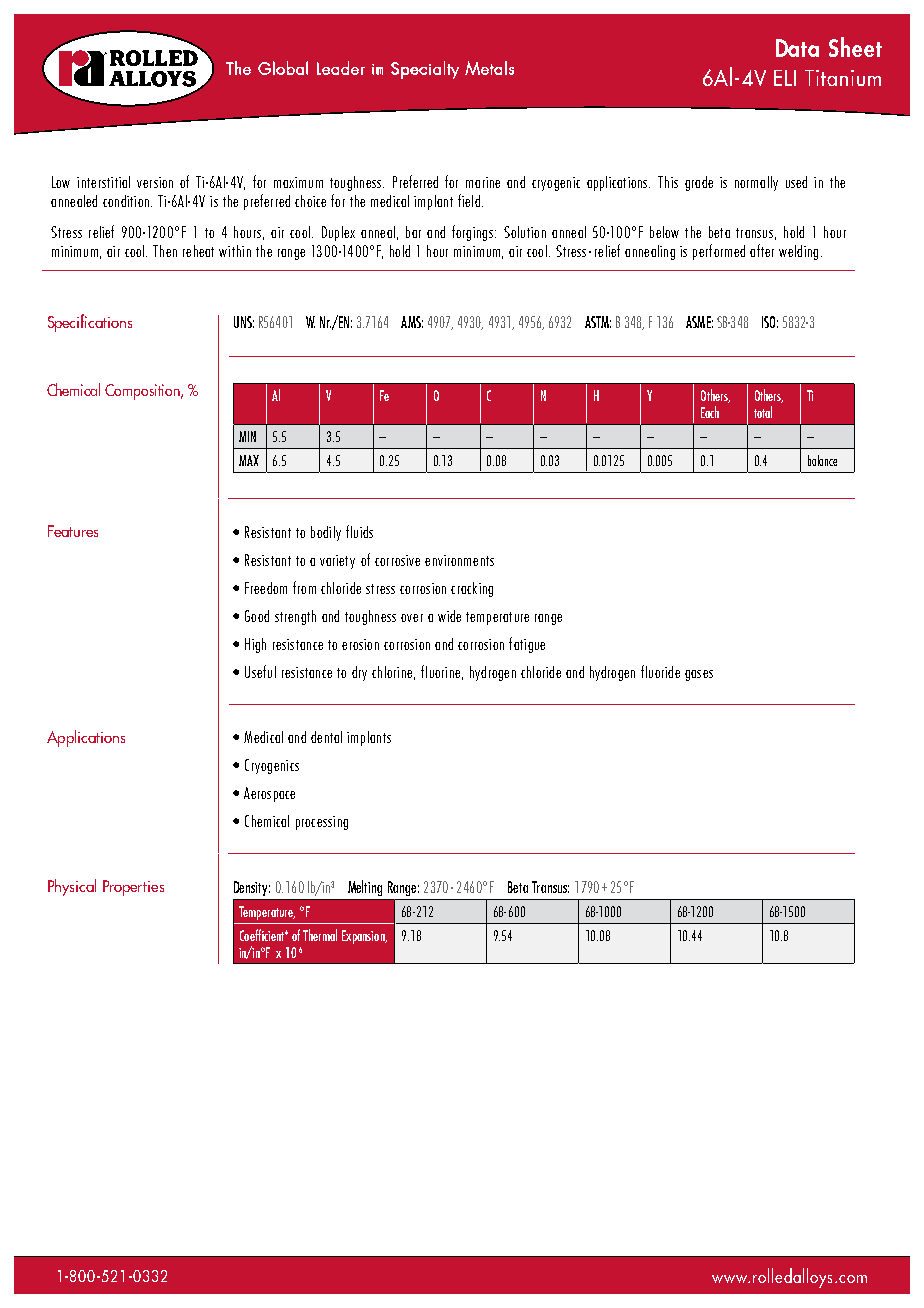 The width and height of the screenshot is (924, 1308). I want to click on High, so click(255, 645).
